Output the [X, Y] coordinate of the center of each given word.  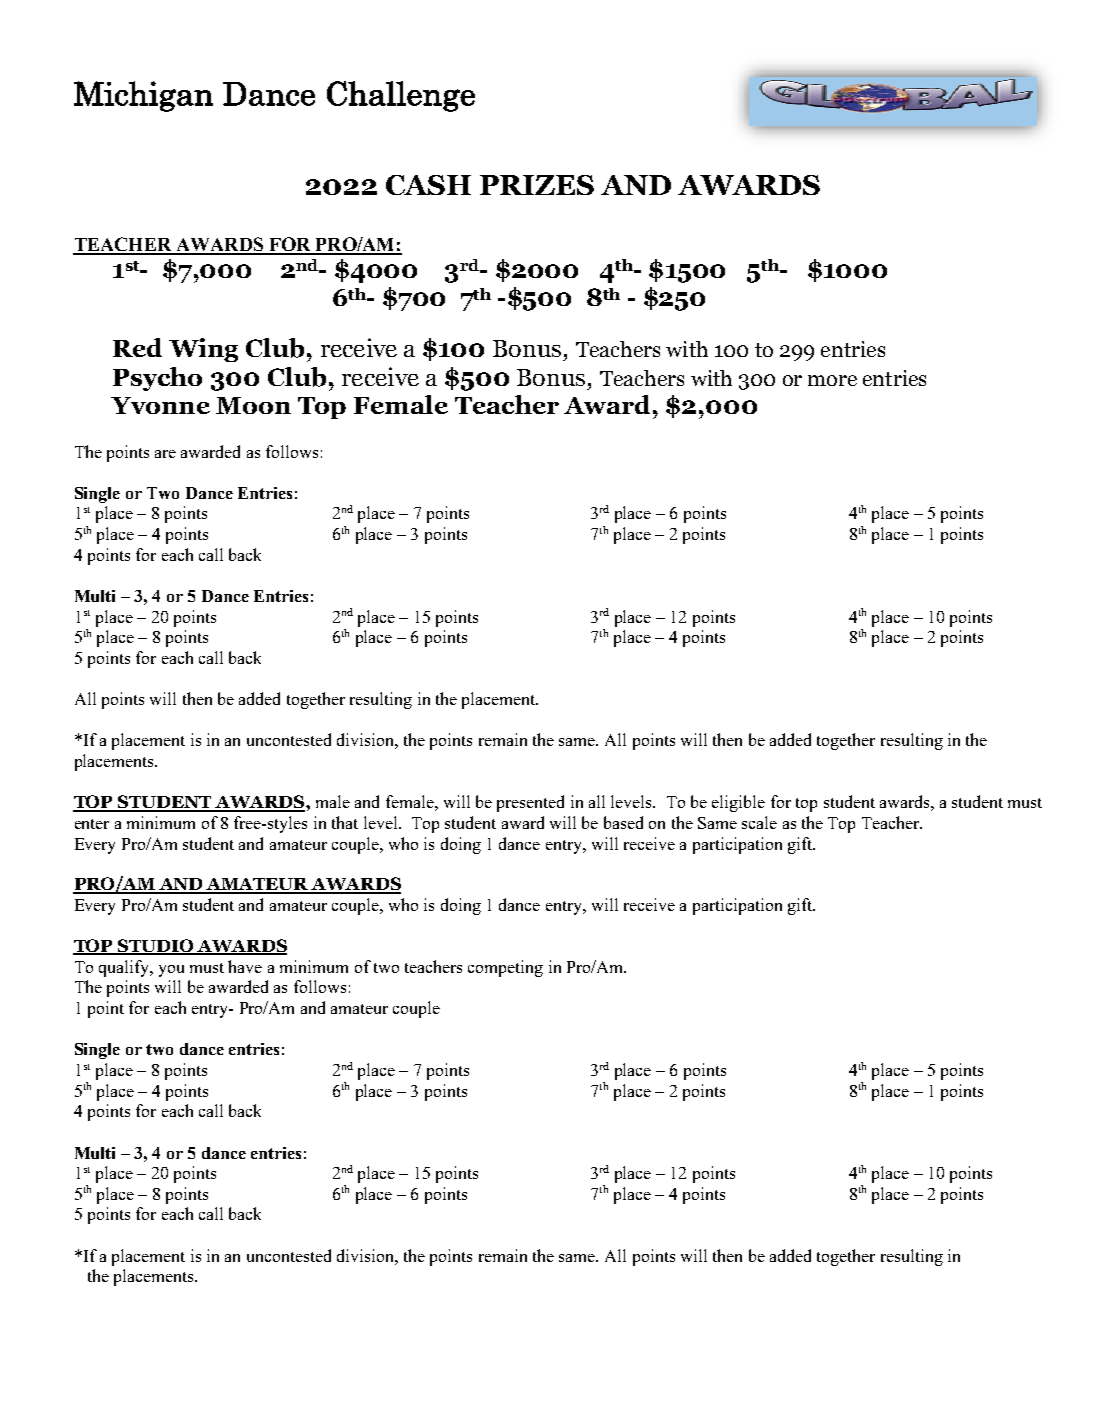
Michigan [143, 96]
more [832, 380]
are [165, 454]
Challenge [401, 96]
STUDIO [156, 947]
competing [505, 968]
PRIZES [537, 185]
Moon [253, 405]
